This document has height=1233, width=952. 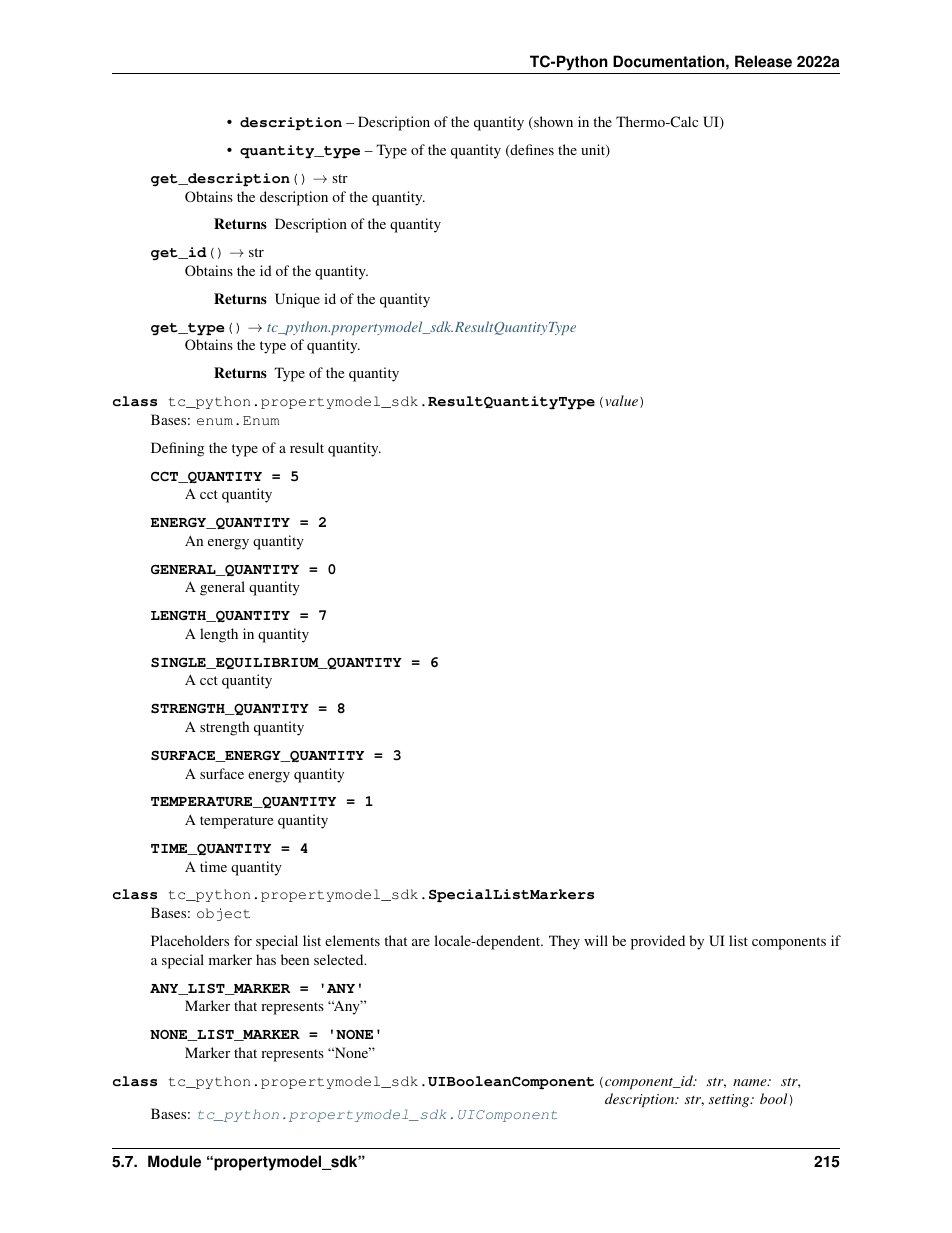 I want to click on They, so click(x=564, y=942).
